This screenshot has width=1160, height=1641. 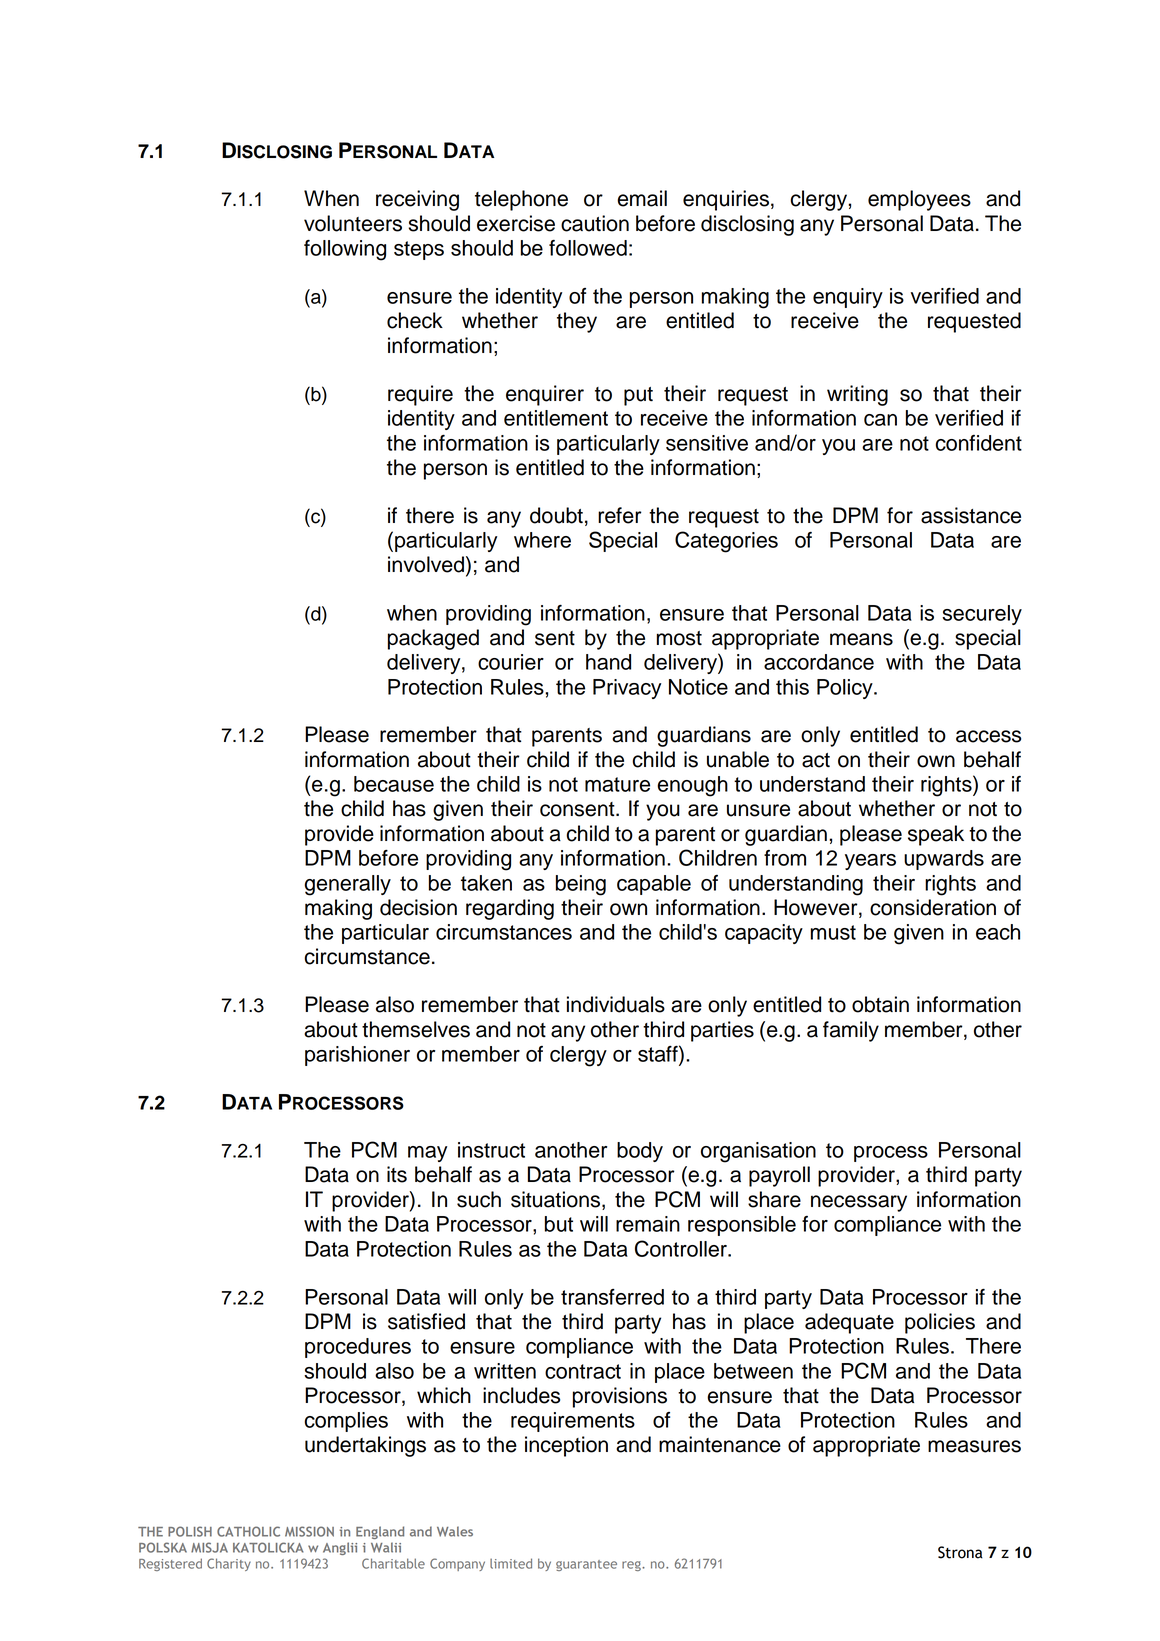 What do you see at coordinates (557, 1200) in the screenshot?
I see `situations` at bounding box center [557, 1200].
